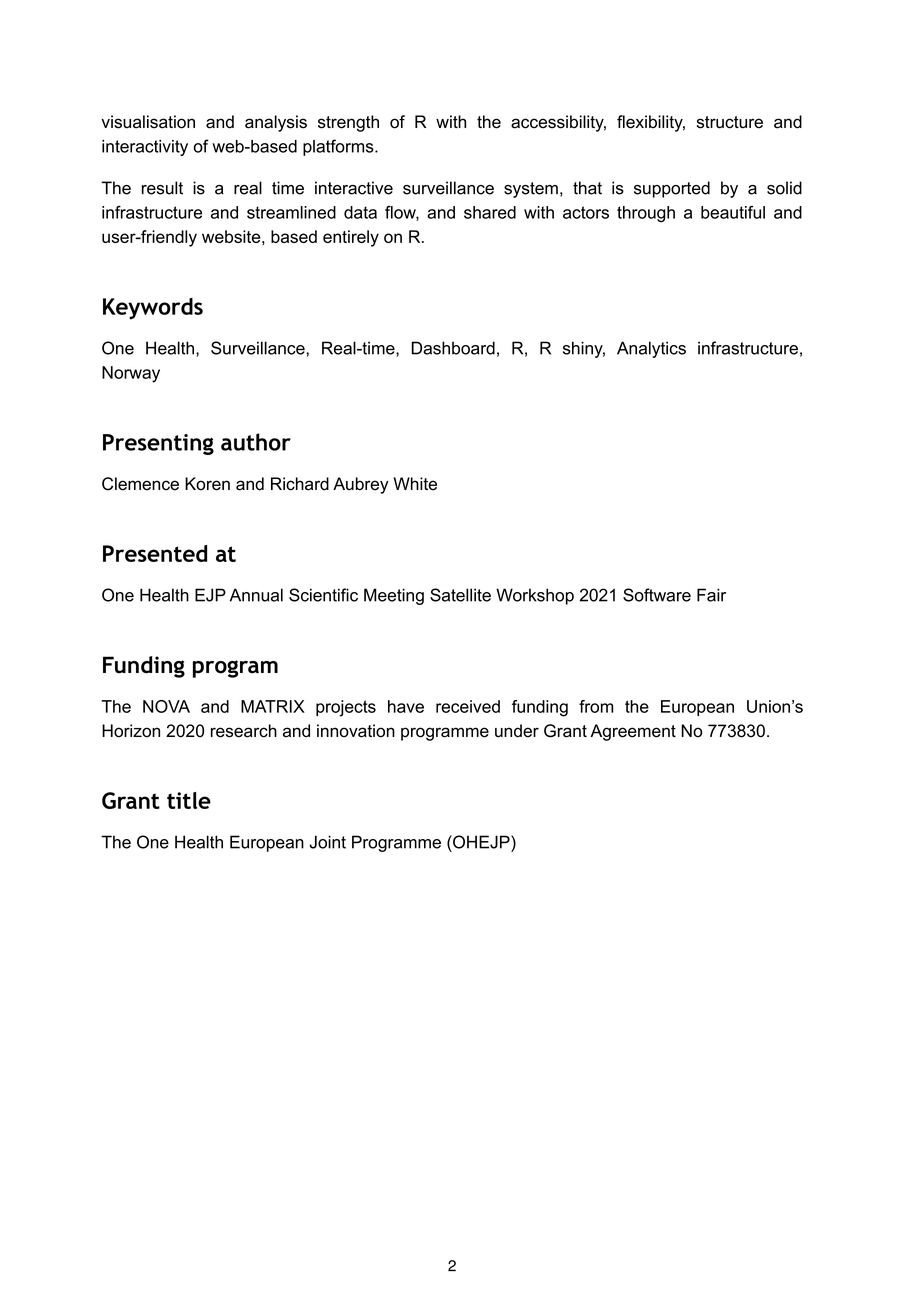 The height and width of the document is (1316, 903). Describe the element at coordinates (155, 553) in the document. I see `Presented` at that location.
